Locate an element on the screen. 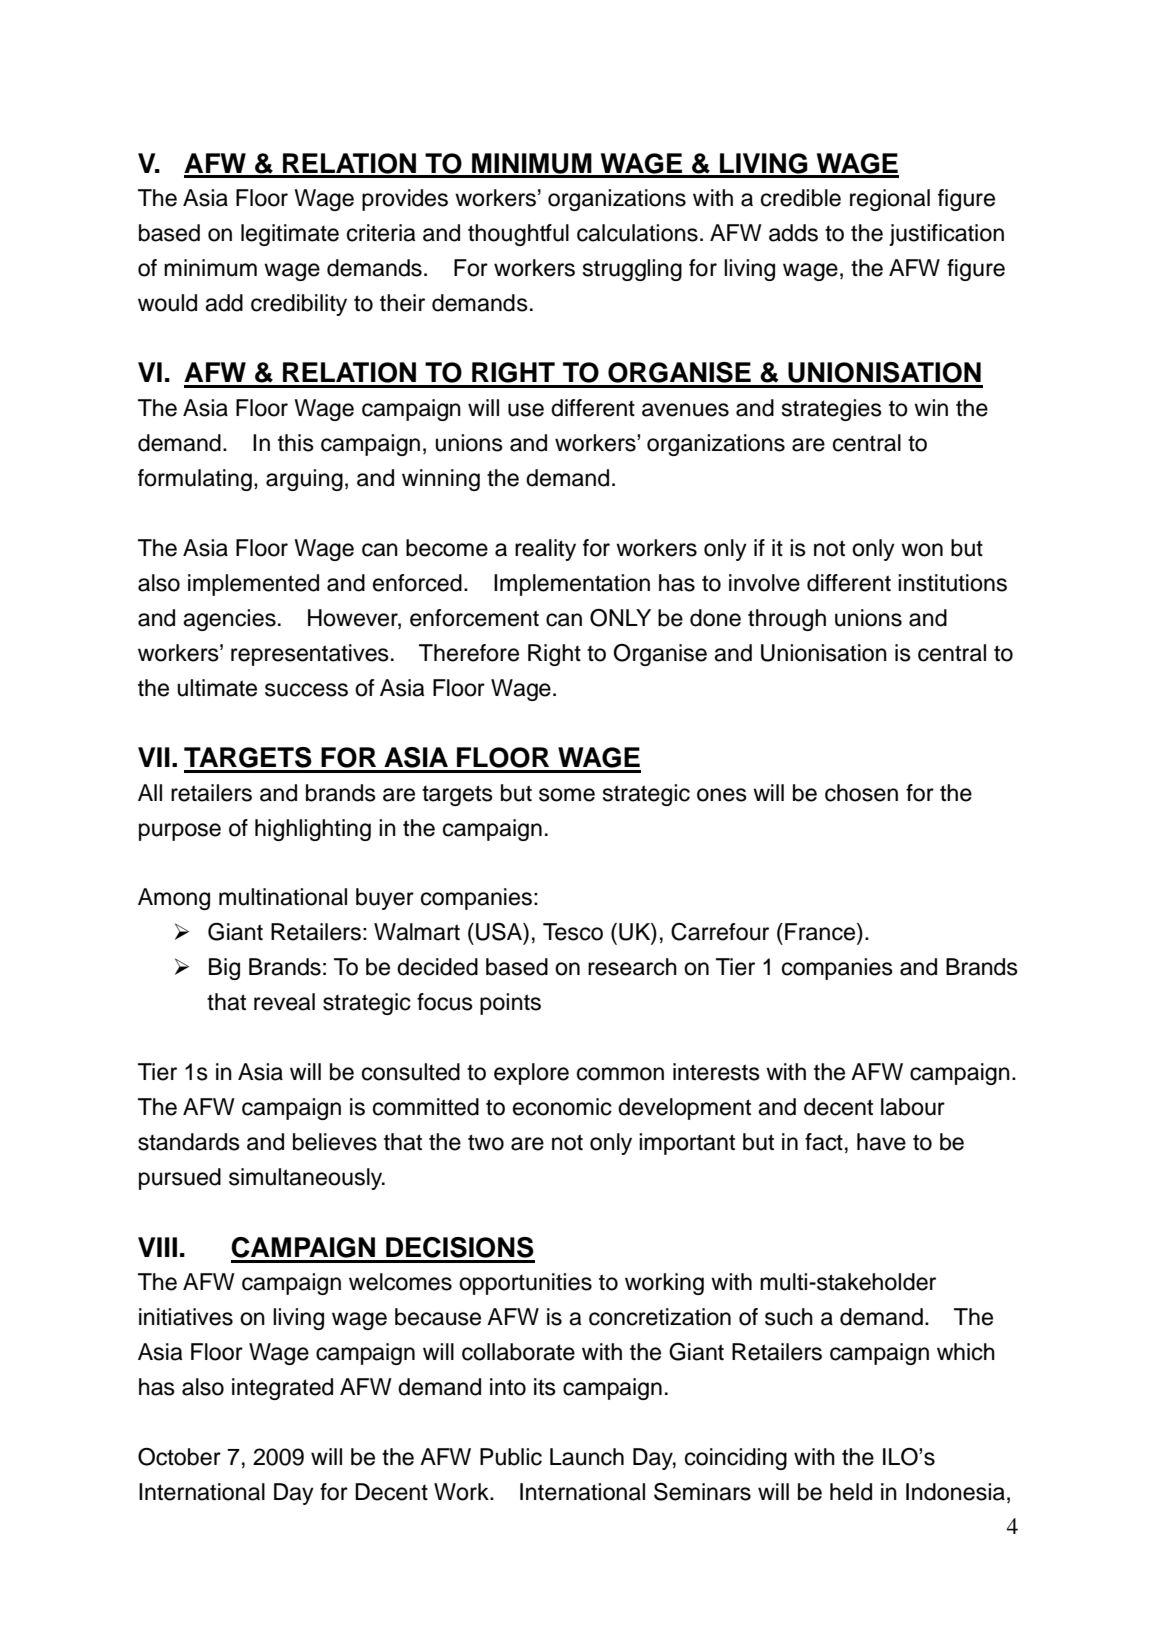 The image size is (1156, 1636). held is located at coordinates (851, 1492).
